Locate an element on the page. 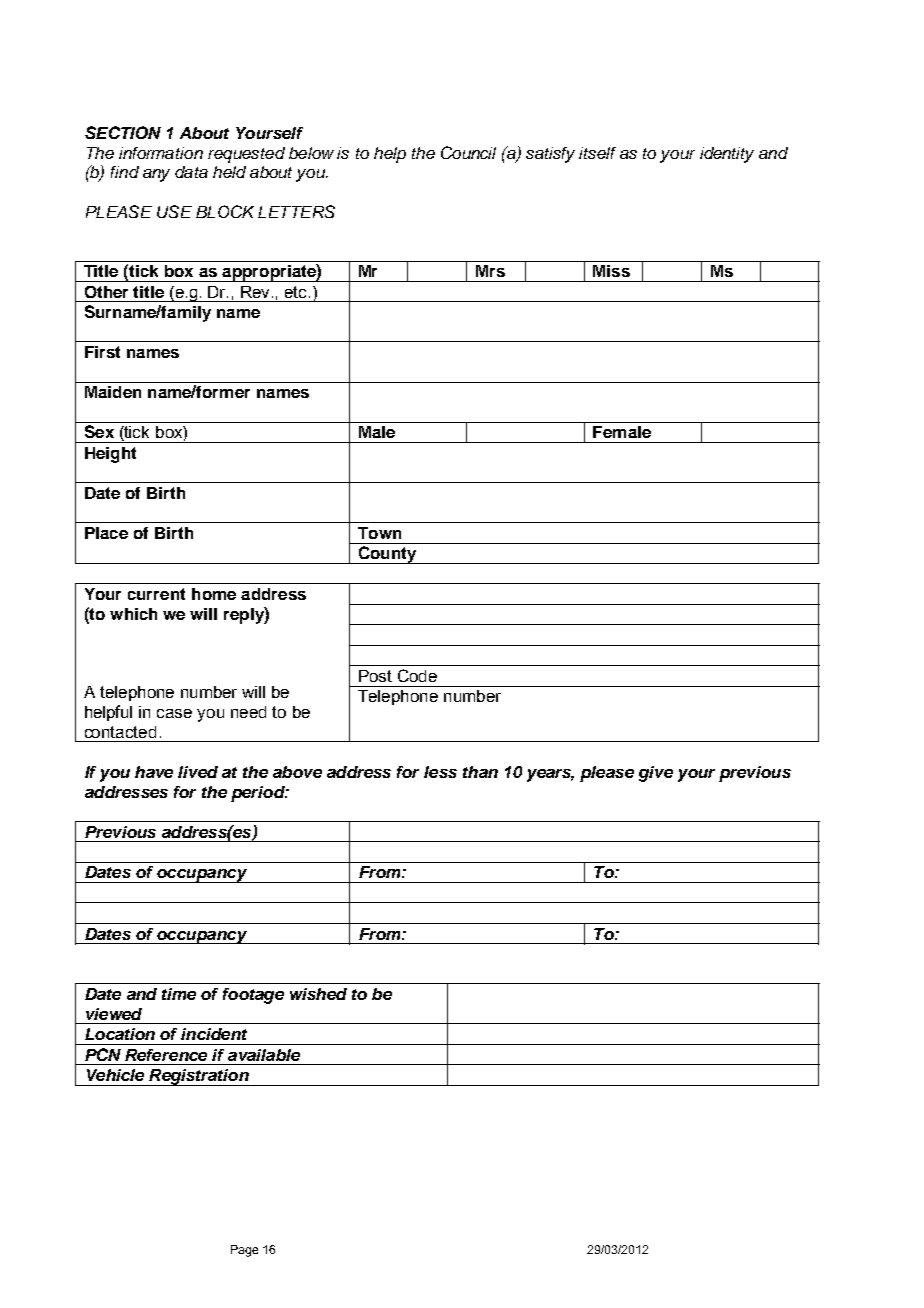  County is located at coordinates (387, 555).
